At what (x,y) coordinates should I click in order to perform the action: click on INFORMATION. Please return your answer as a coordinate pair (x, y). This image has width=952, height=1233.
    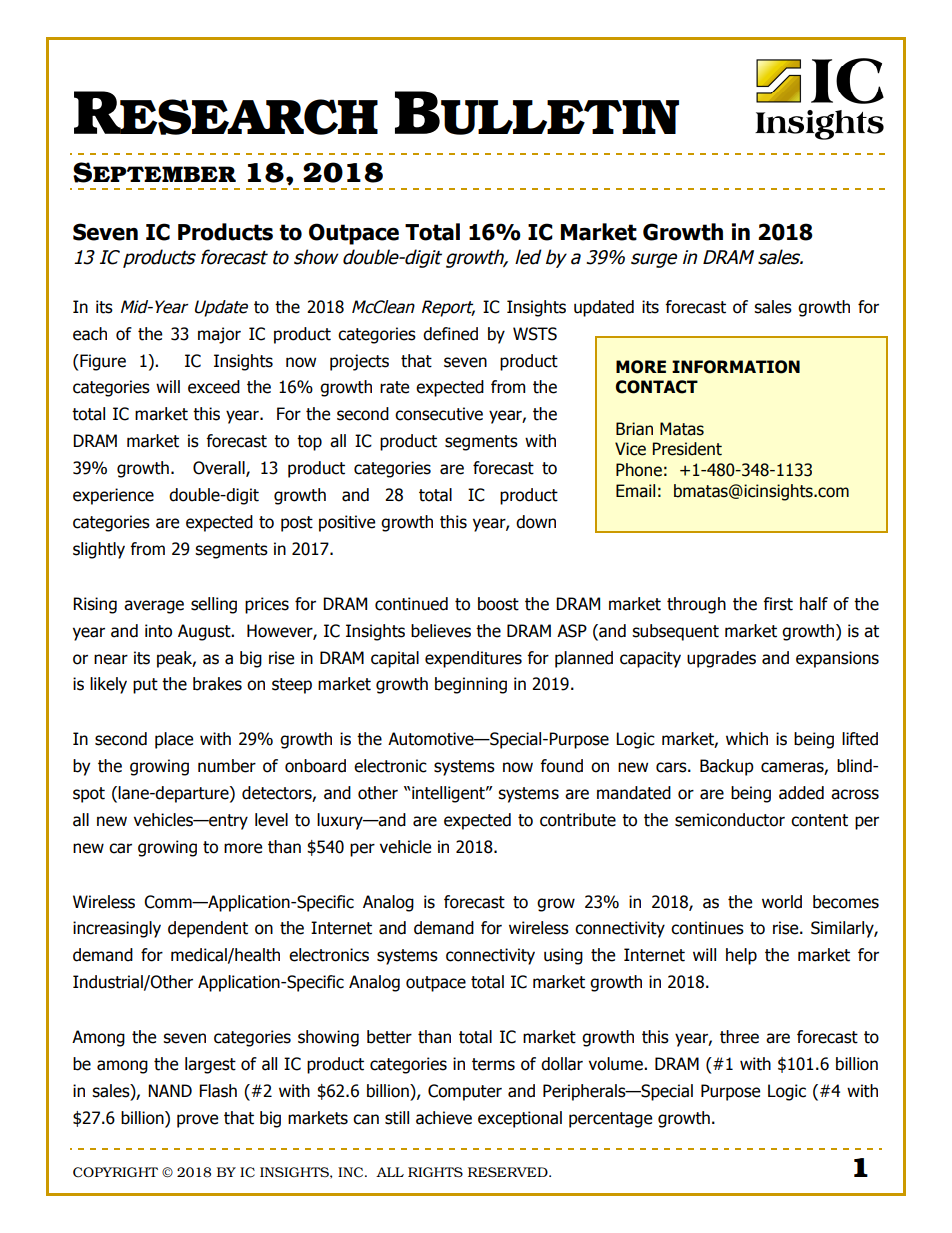
    Looking at the image, I should click on (736, 367).
